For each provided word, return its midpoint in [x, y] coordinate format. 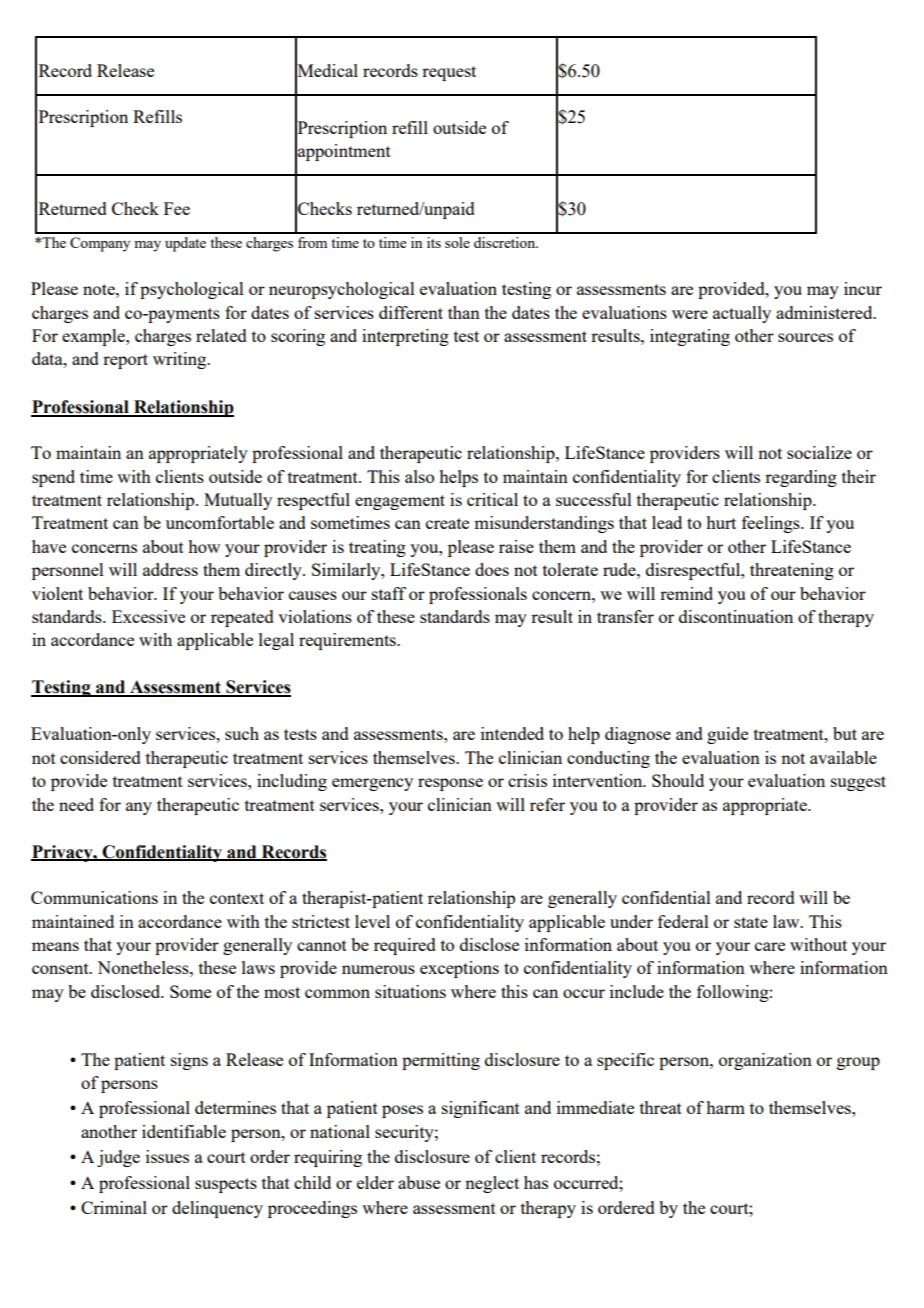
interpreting [405, 337]
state [751, 922]
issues [167, 1156]
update [185, 244]
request [449, 73]
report [125, 361]
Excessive [148, 616]
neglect [492, 1184]
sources [805, 337]
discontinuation [736, 616]
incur [863, 288]
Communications [94, 897]
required [405, 946]
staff [389, 593]
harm [725, 1107]
